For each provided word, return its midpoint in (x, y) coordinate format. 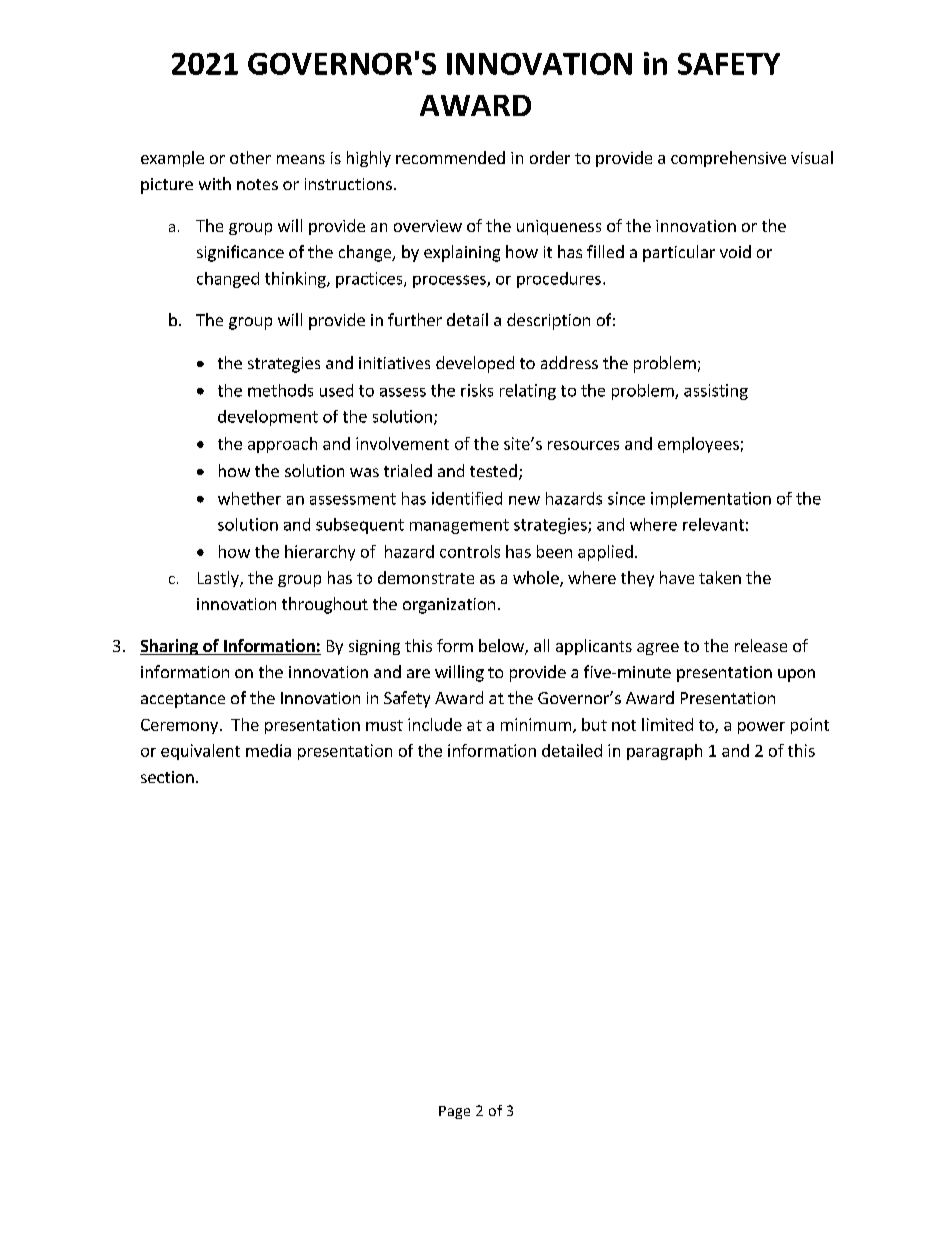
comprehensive (728, 159)
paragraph (664, 752)
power (761, 728)
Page (454, 1112)
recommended (450, 157)
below (502, 647)
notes (257, 184)
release (761, 645)
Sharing (170, 647)
